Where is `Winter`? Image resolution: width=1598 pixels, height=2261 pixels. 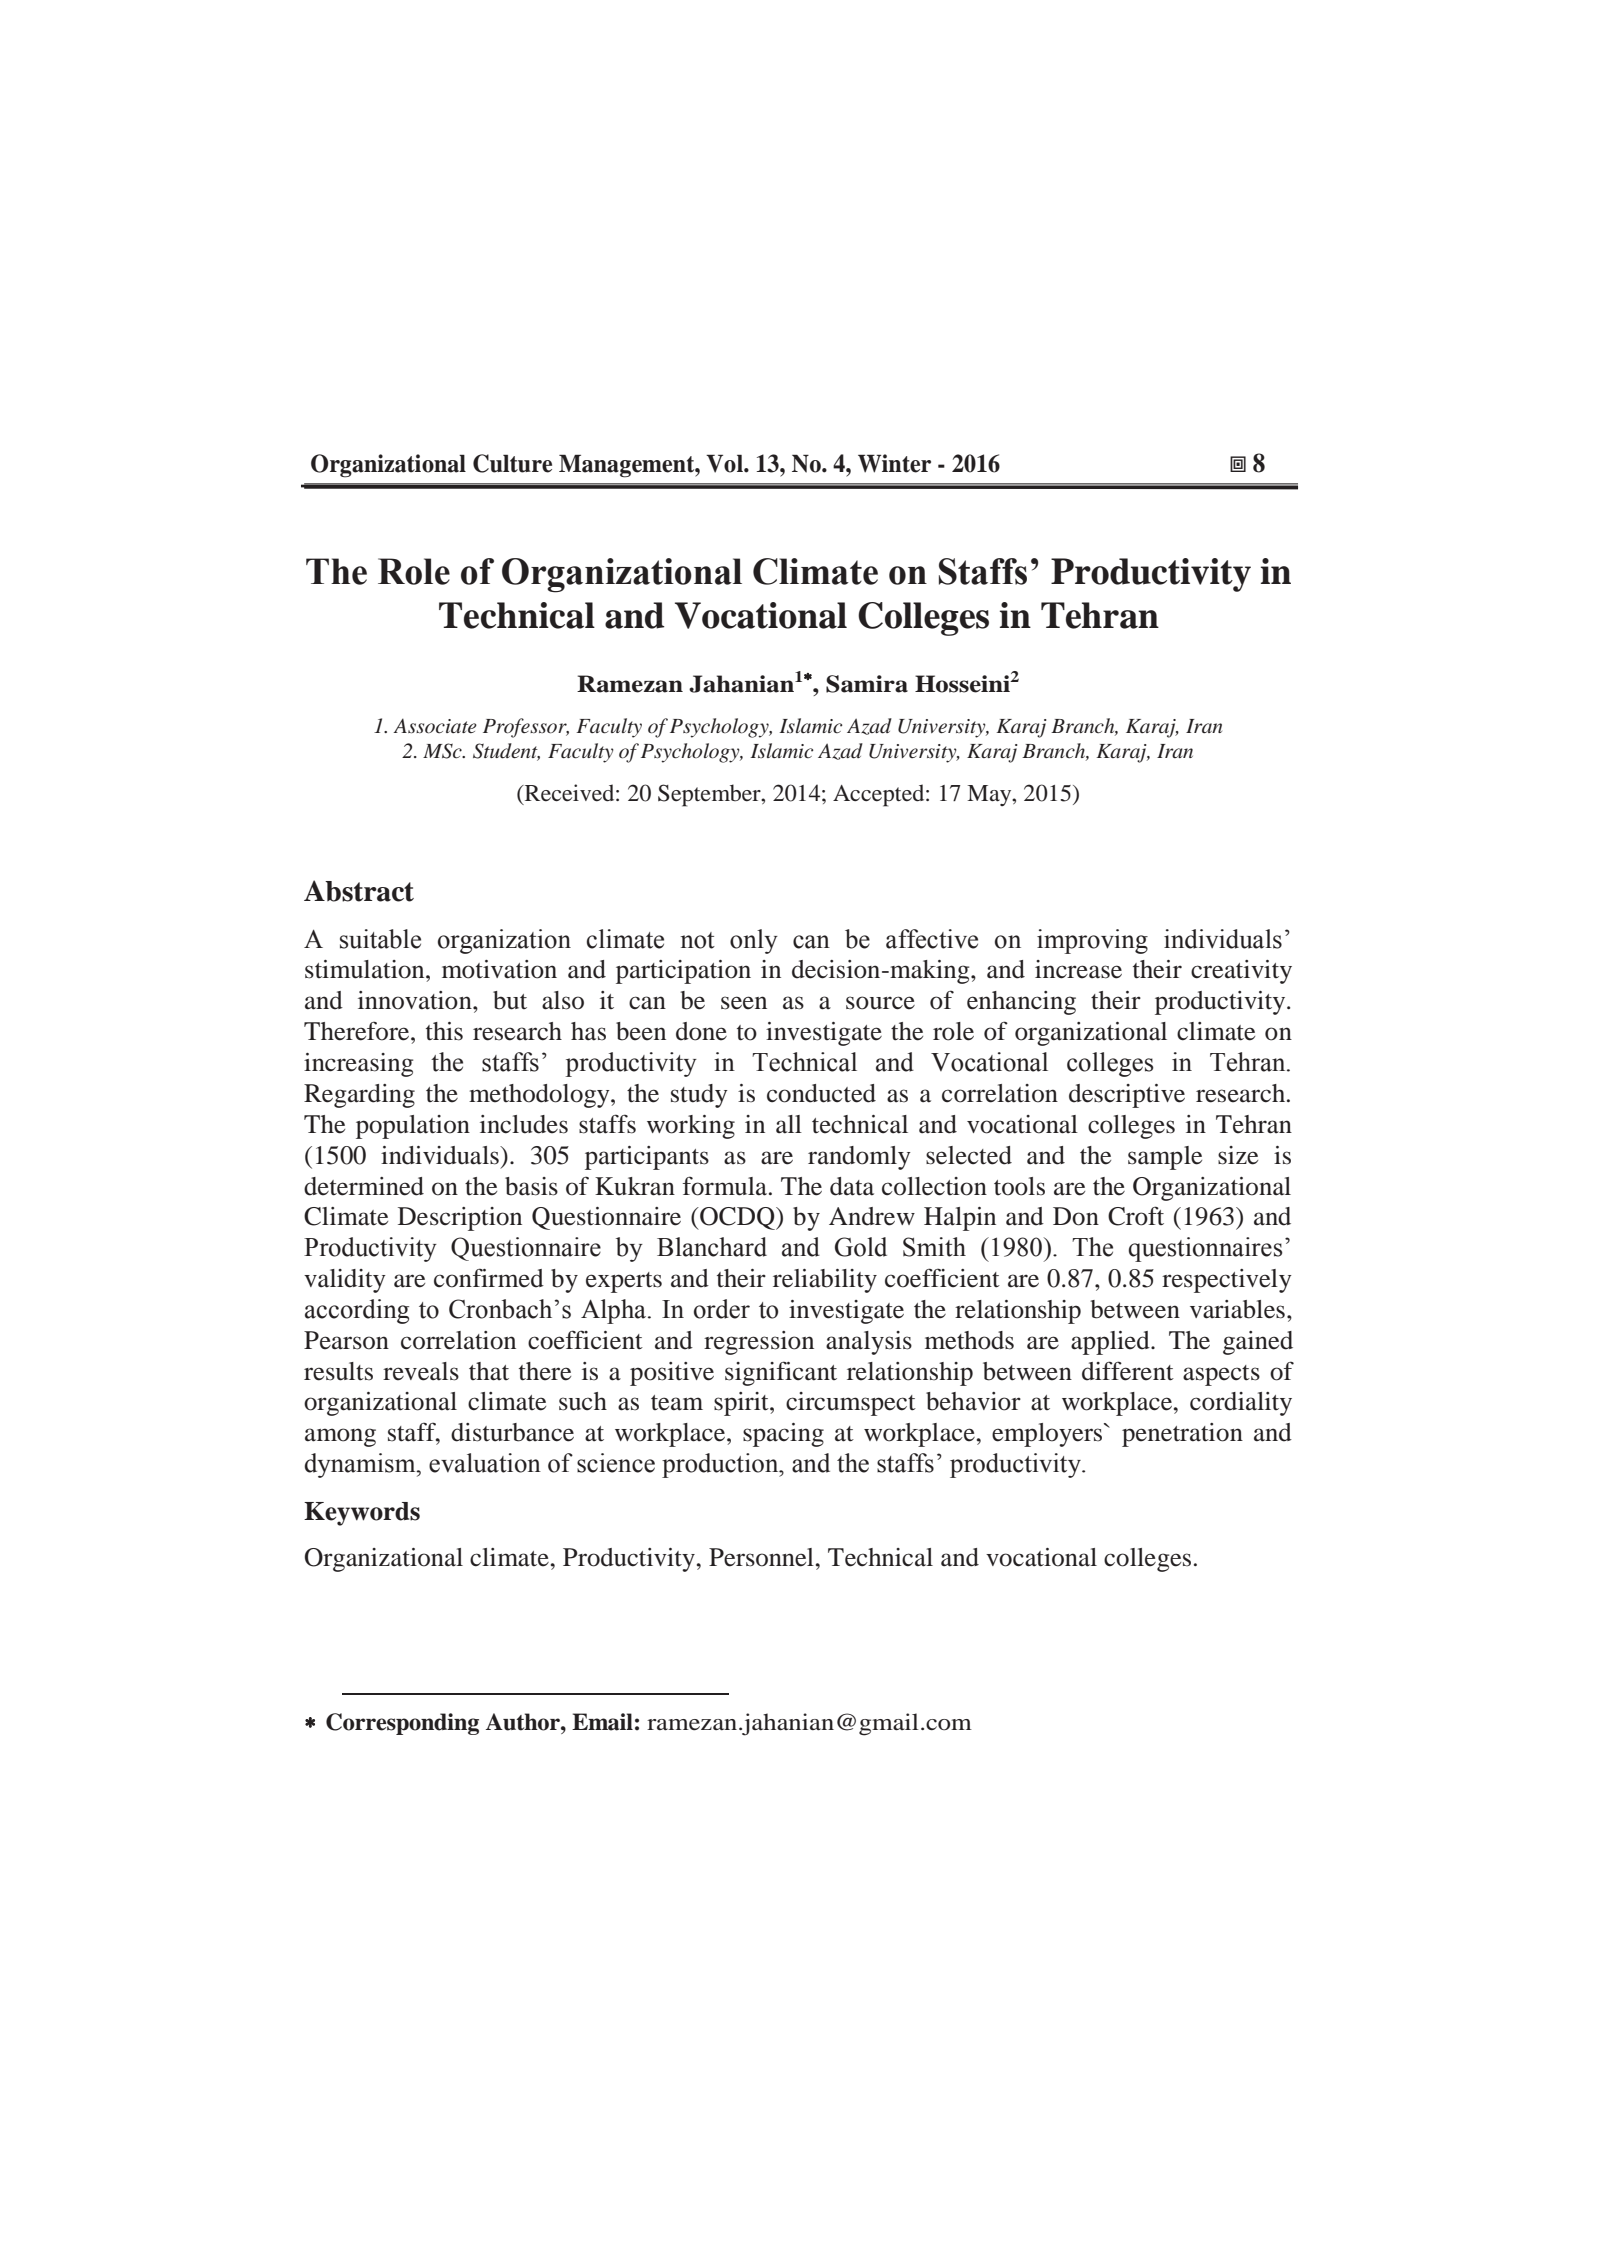
Winter is located at coordinates (894, 463).
